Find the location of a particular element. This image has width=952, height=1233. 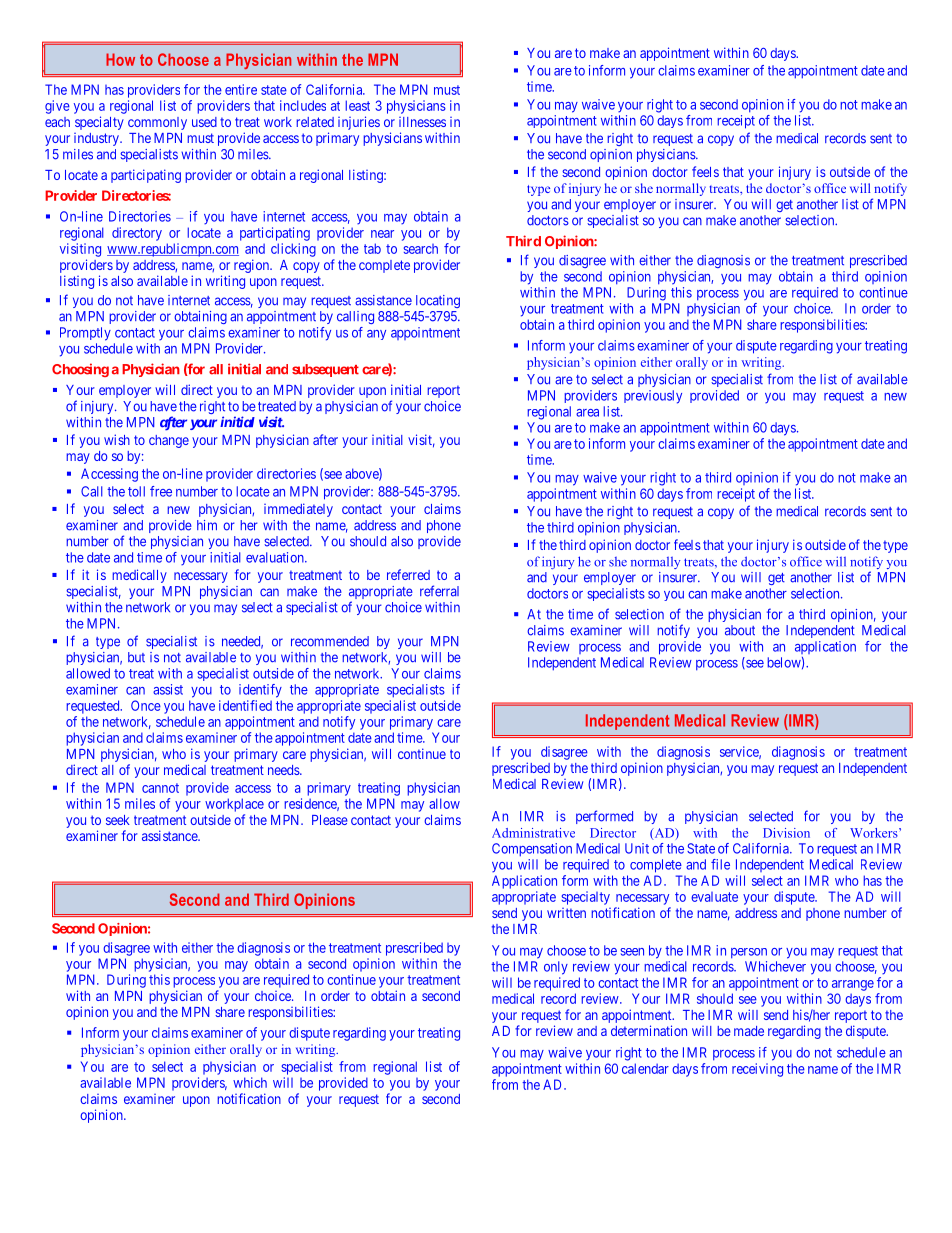

change is located at coordinates (169, 441).
